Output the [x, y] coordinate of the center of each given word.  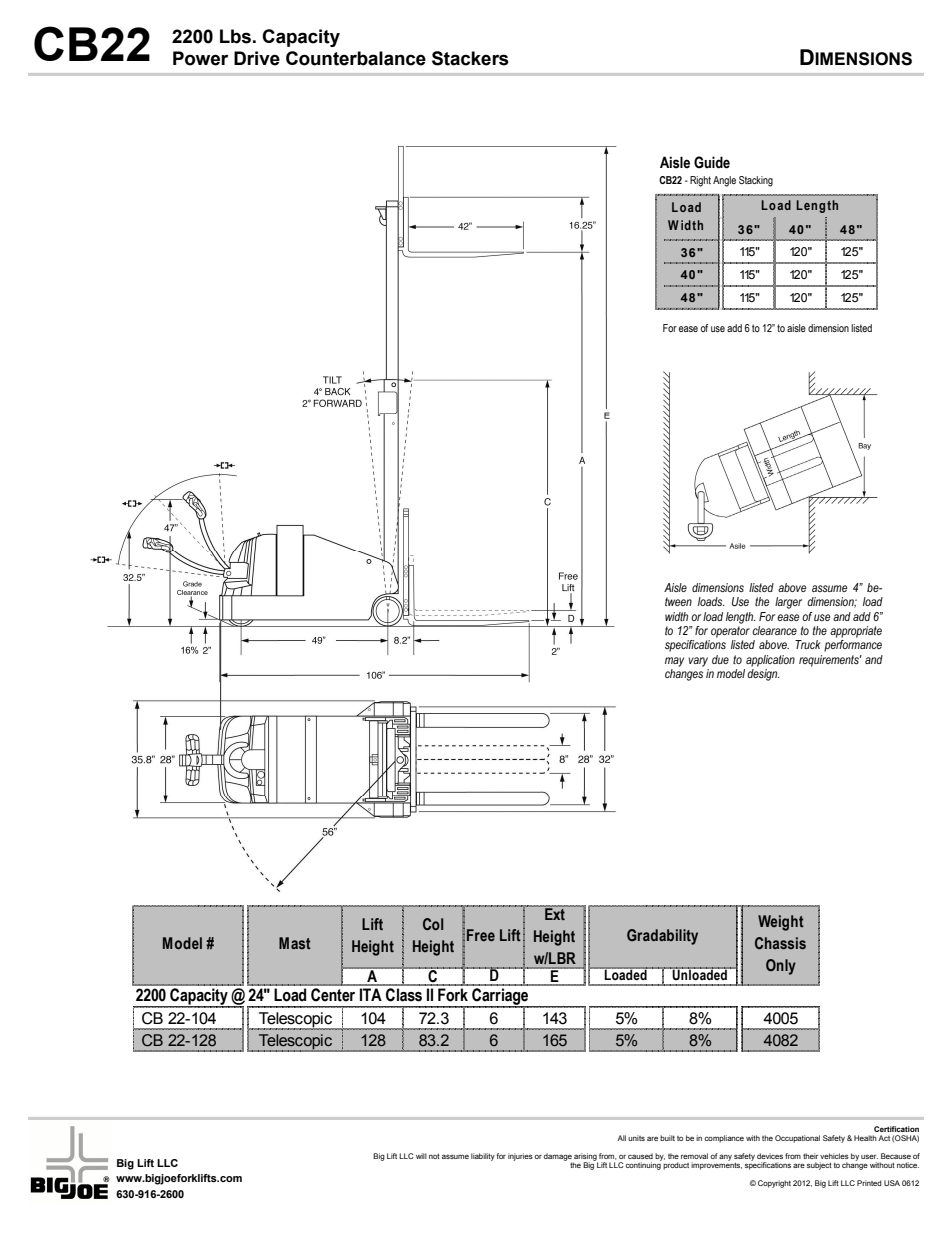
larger [788, 603]
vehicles [834, 1156]
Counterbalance [356, 58]
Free [481, 935]
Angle [724, 181]
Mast [295, 943]
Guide [712, 162]
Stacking [756, 181]
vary [698, 662]
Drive [257, 58]
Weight [781, 923]
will [421, 1156]
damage [559, 1158]
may [674, 662]
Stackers [470, 58]
